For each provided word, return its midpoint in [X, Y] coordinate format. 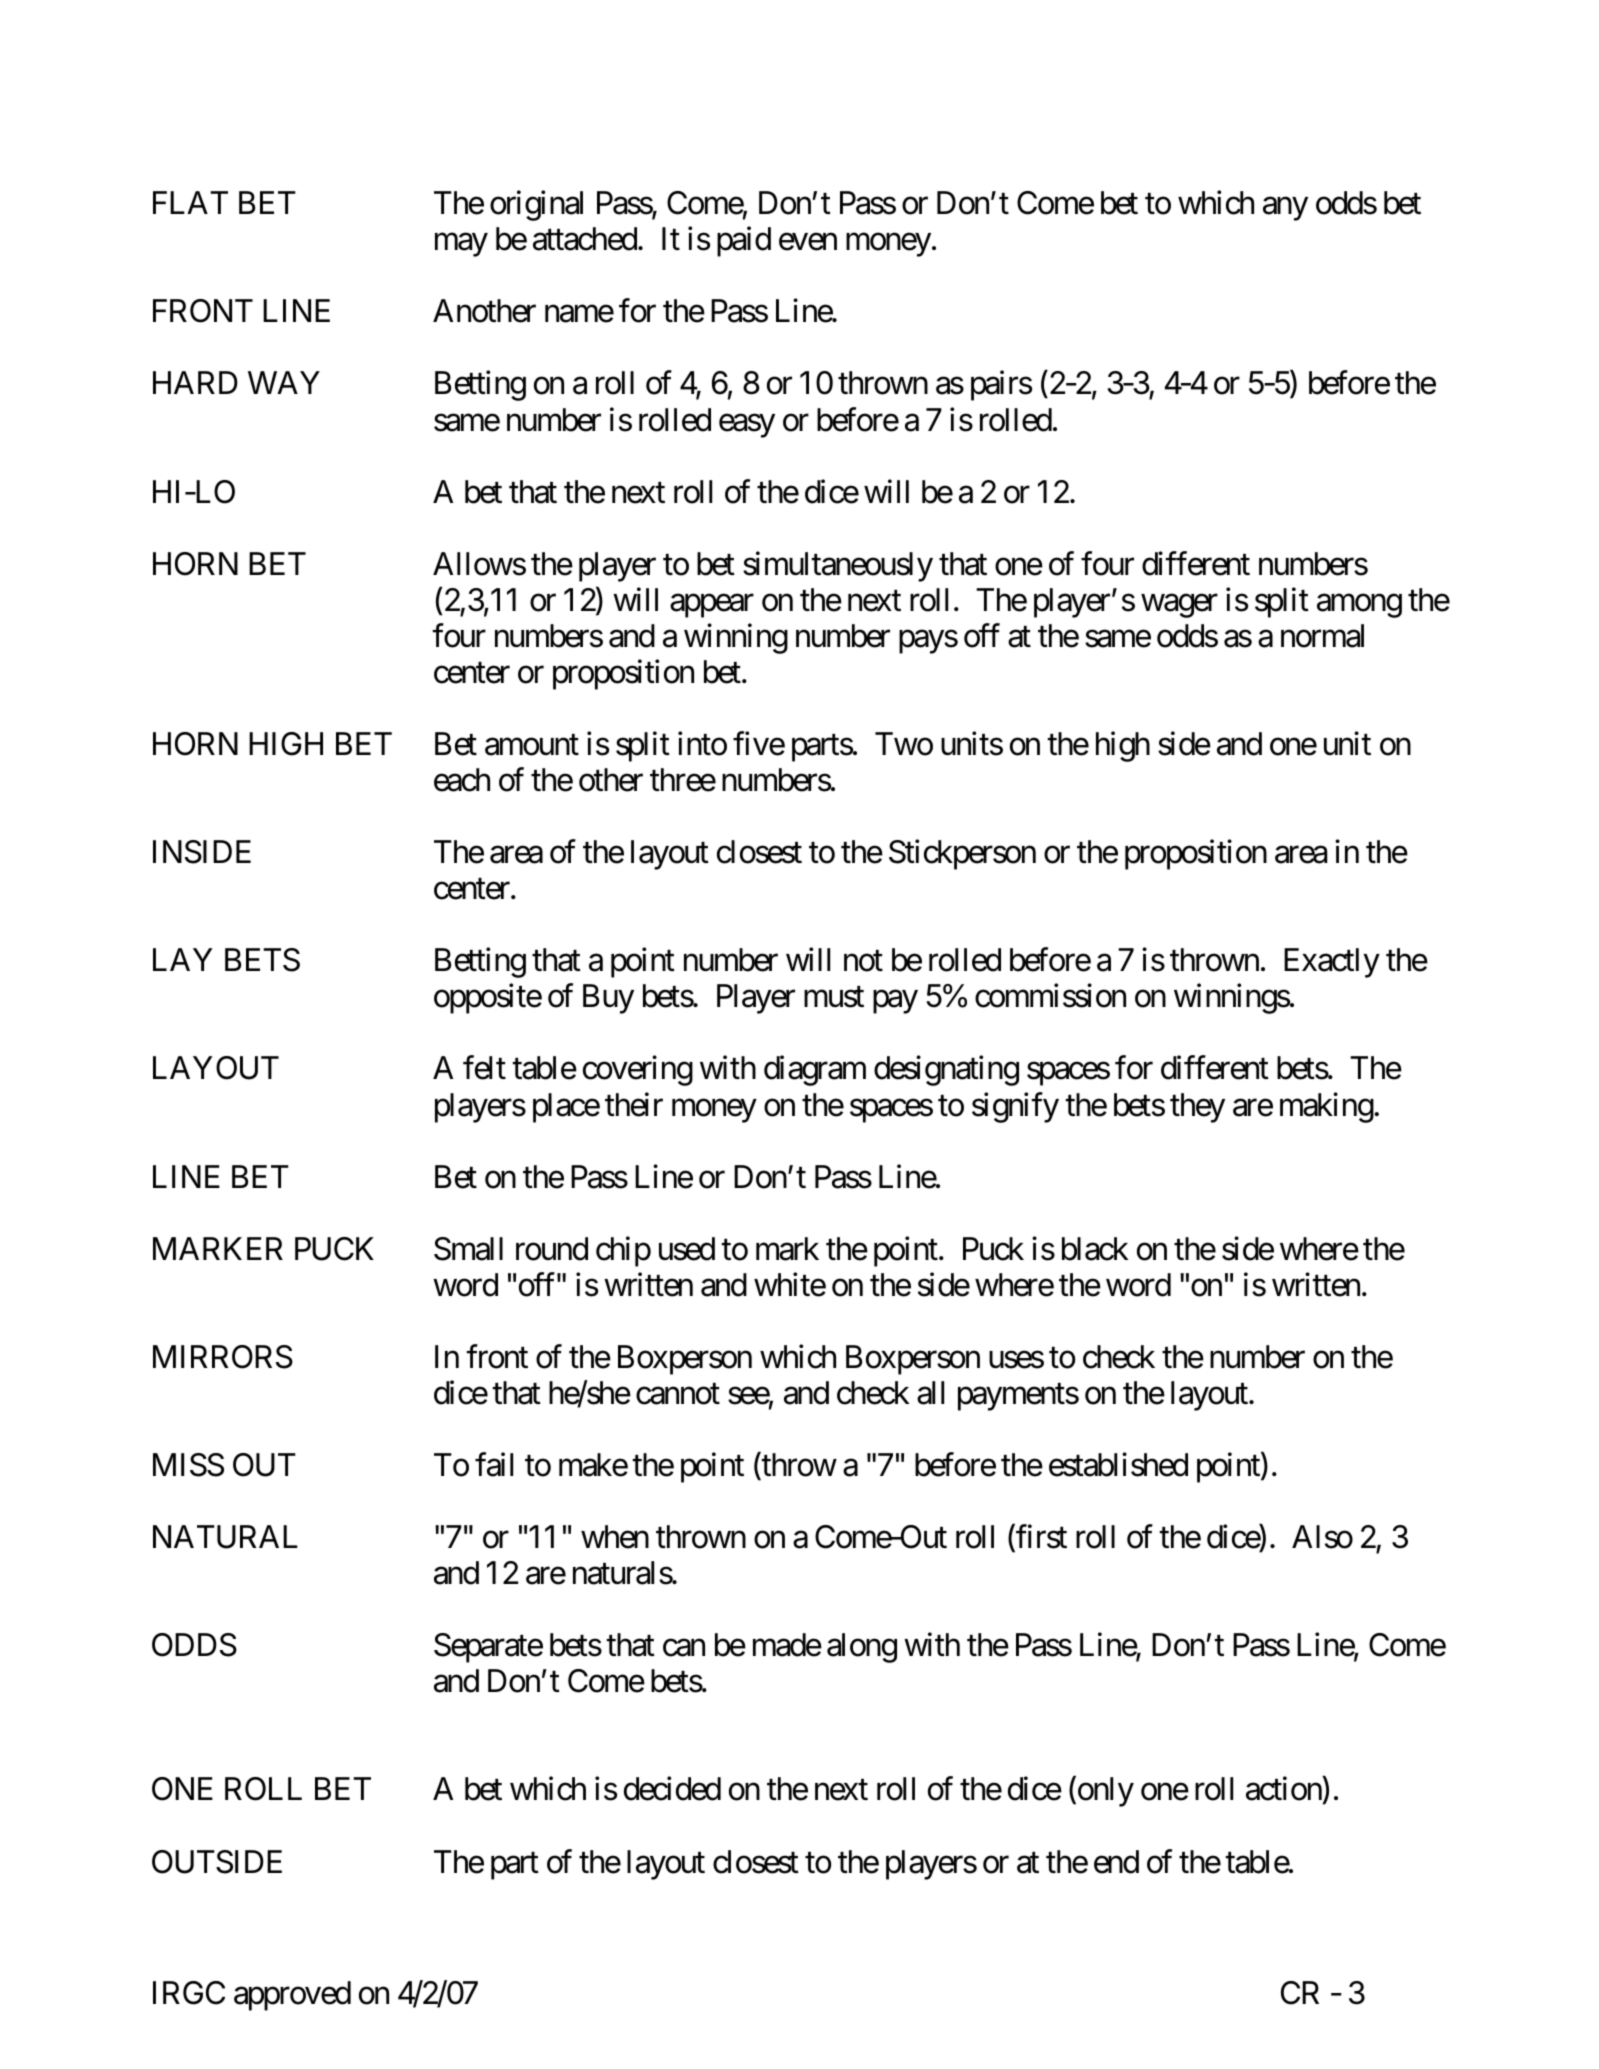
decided [672, 1789]
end [1116, 1862]
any [1285, 209]
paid [744, 242]
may [461, 245]
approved [292, 1996]
